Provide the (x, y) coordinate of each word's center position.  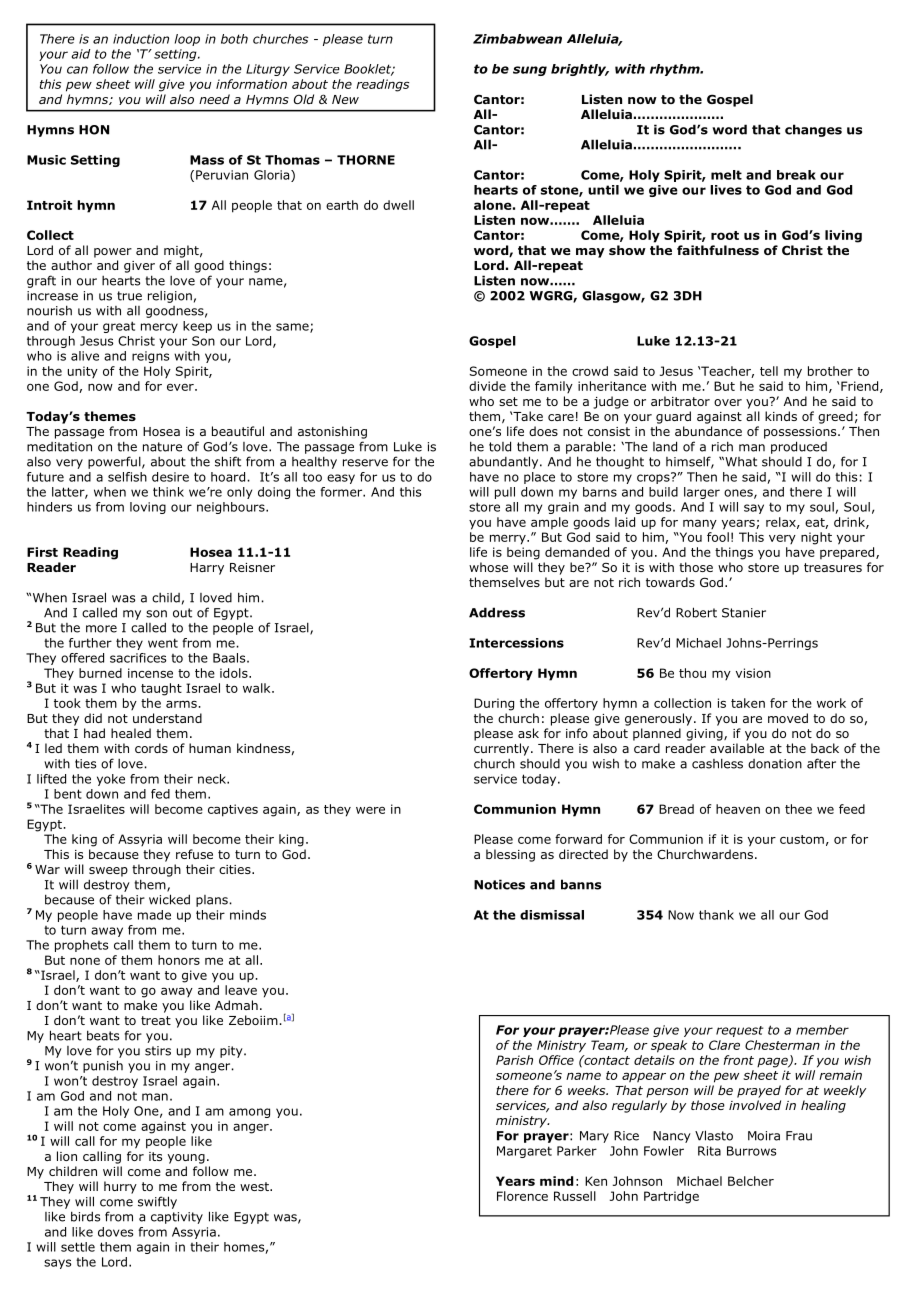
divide (487, 386)
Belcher (751, 1181)
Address (497, 612)
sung (530, 71)
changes (813, 130)
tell (769, 371)
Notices (499, 884)
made (154, 915)
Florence (522, 1196)
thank (716, 915)
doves (115, 1232)
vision (753, 673)
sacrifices (138, 658)
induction (141, 39)
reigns (150, 357)
